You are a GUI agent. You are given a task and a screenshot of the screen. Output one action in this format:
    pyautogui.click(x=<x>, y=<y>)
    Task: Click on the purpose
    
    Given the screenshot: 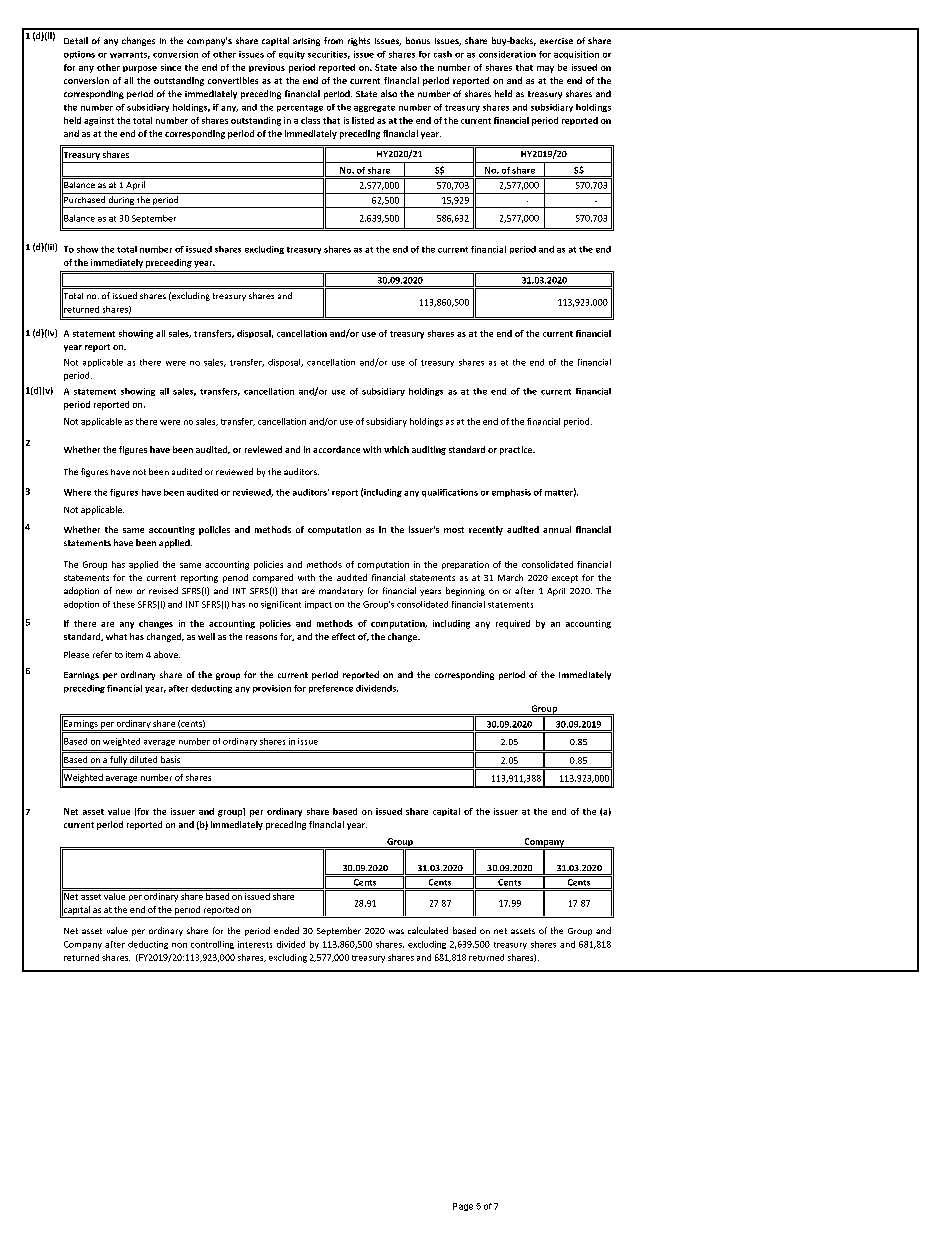 What is the action you would take?
    pyautogui.click(x=140, y=69)
